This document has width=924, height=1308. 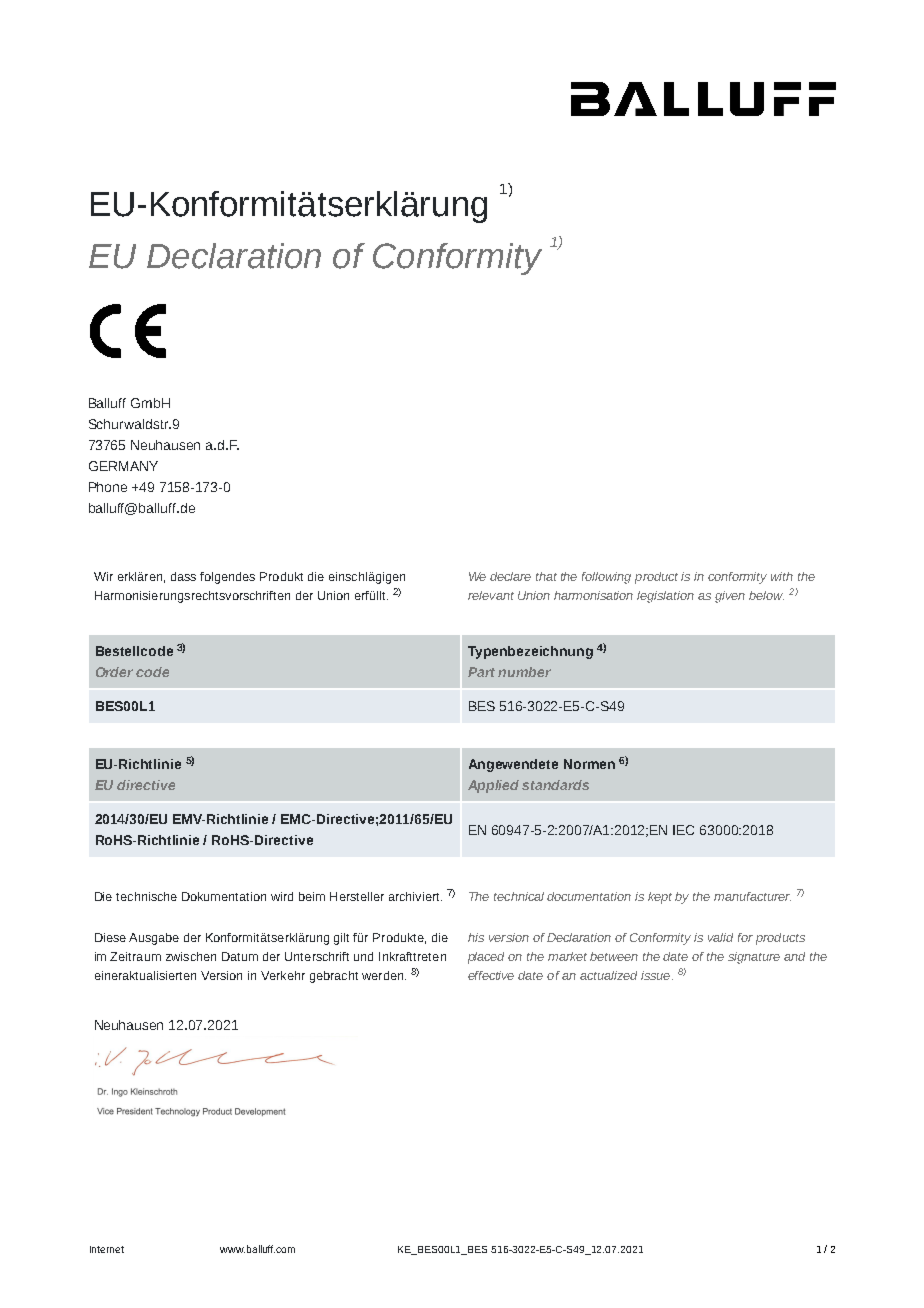 What do you see at coordinates (146, 896) in the document?
I see `technische` at bounding box center [146, 896].
